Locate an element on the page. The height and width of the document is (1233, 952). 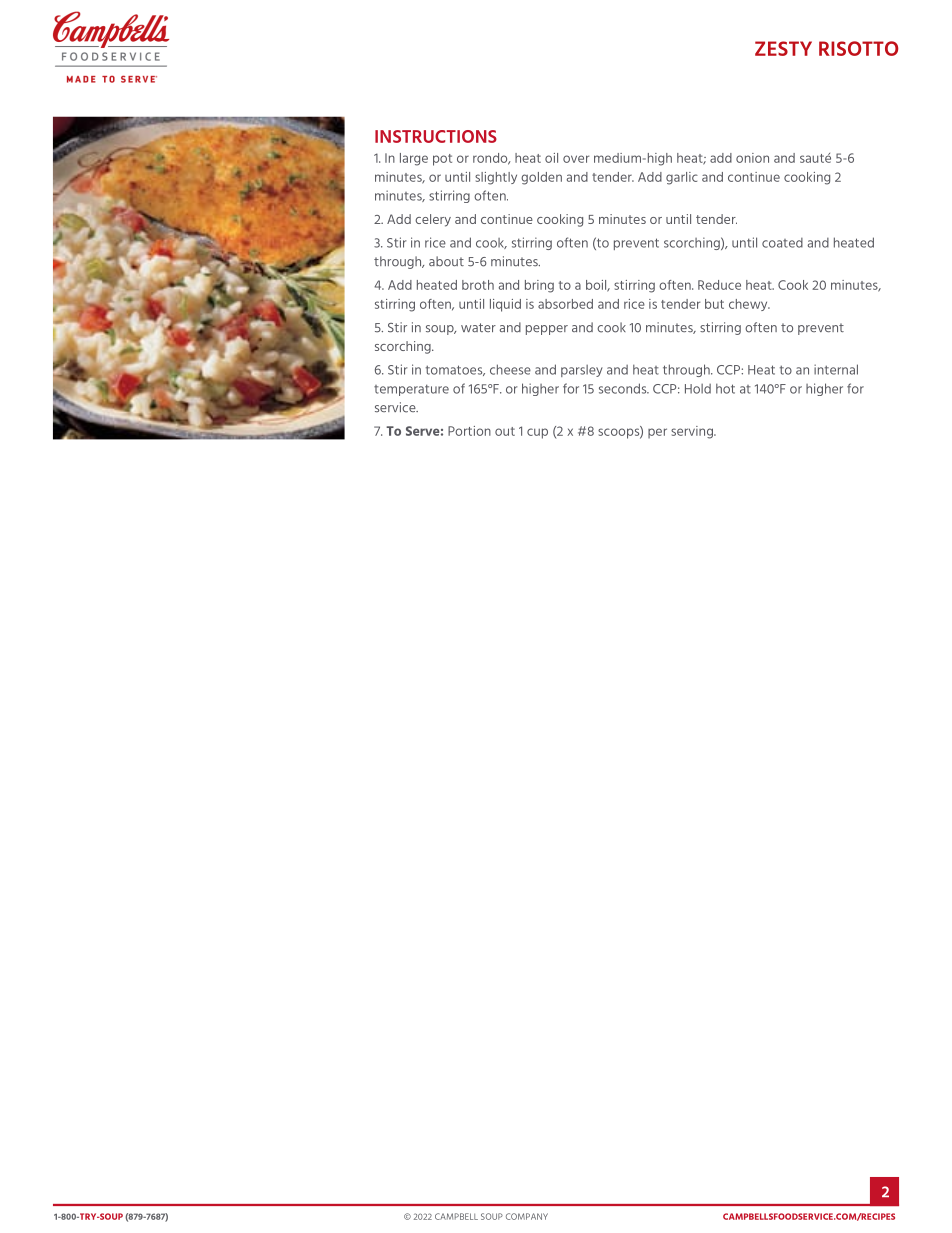
Portion is located at coordinates (469, 431).
